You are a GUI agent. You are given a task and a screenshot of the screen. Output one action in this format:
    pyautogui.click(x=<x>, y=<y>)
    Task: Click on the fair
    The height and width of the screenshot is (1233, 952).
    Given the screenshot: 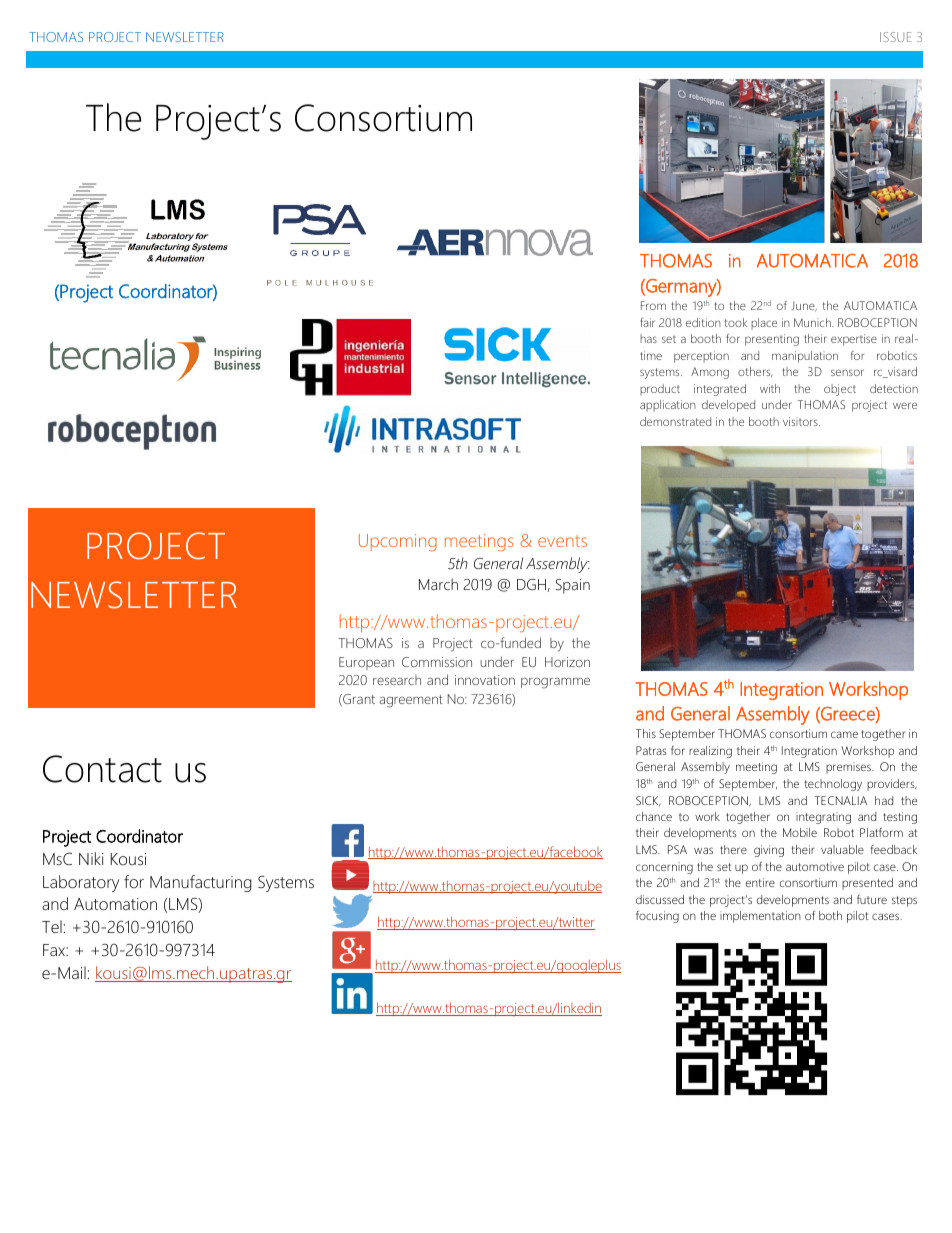 What is the action you would take?
    pyautogui.click(x=647, y=322)
